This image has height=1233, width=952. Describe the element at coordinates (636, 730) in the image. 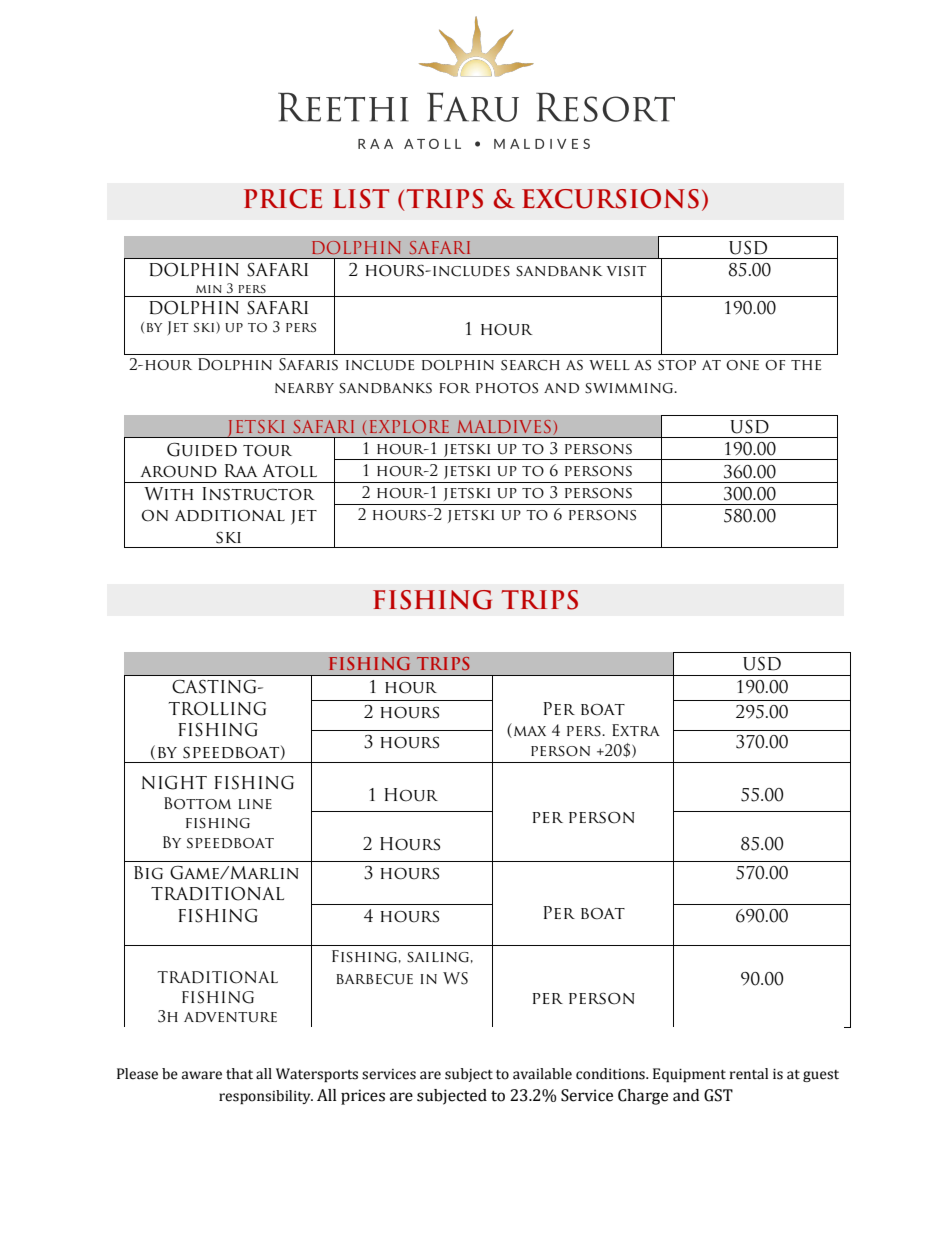

I see `Extra` at that location.
